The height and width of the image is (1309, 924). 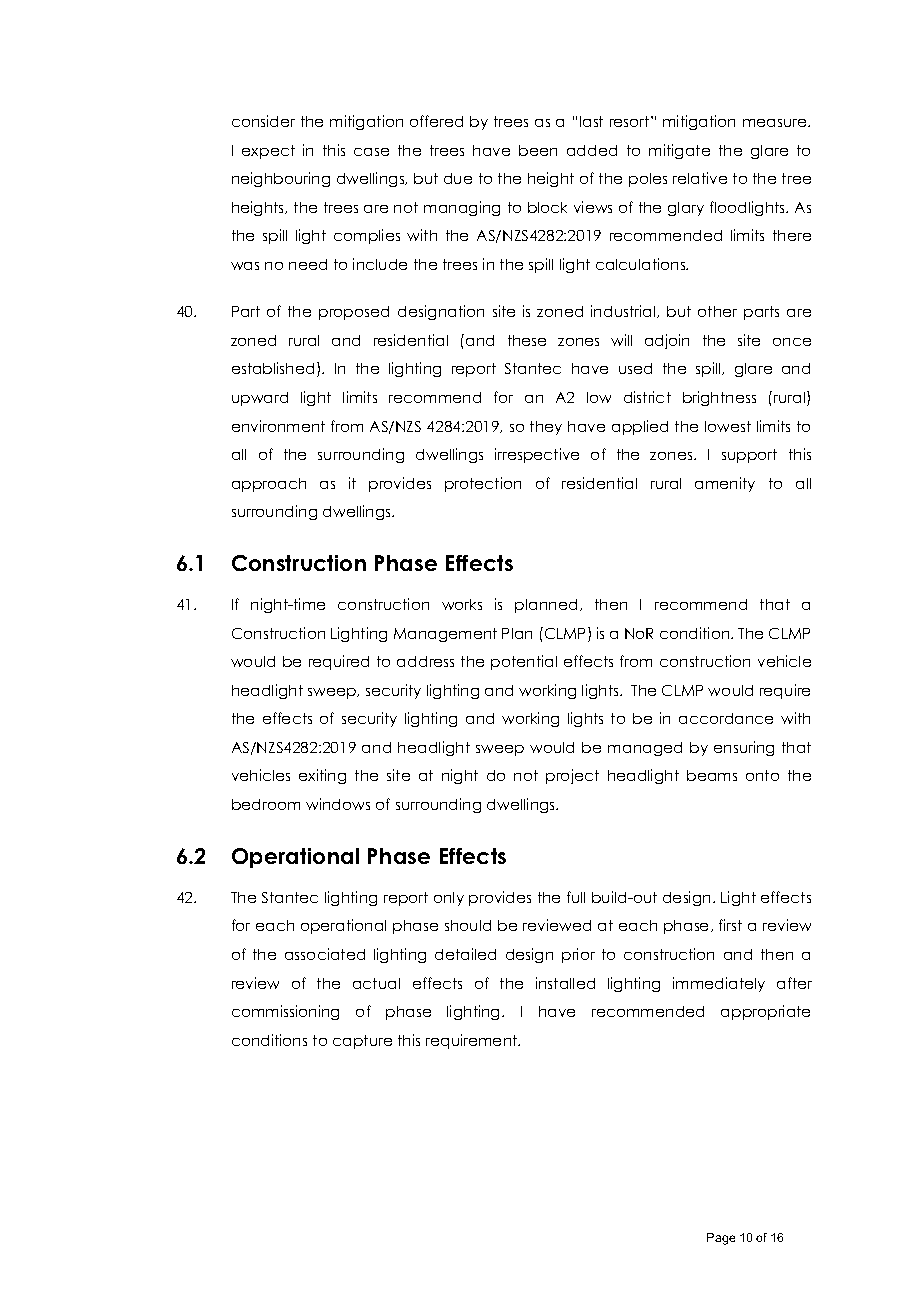 I want to click on neighbouring, so click(x=281, y=179).
